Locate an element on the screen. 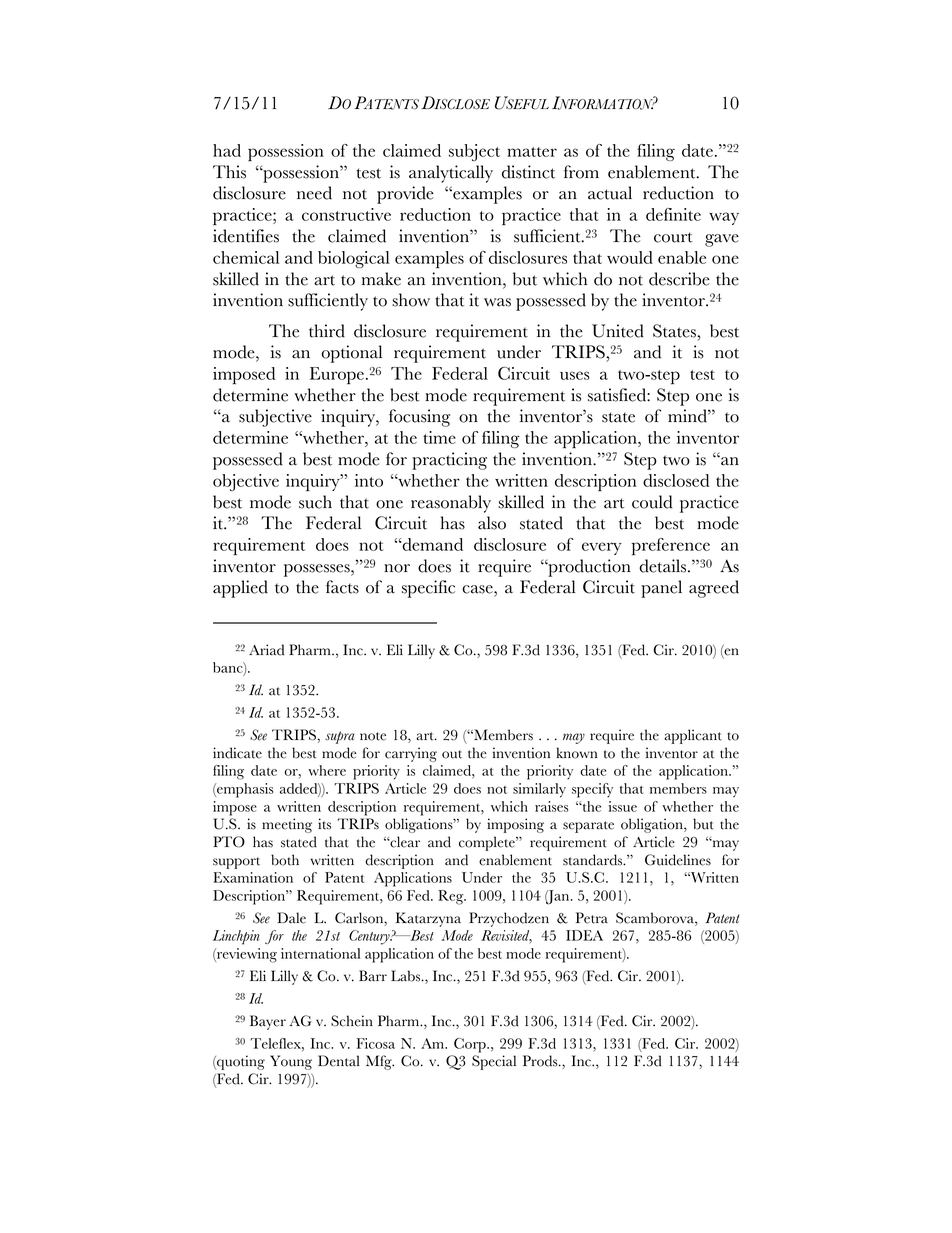  definite is located at coordinates (673, 214).
